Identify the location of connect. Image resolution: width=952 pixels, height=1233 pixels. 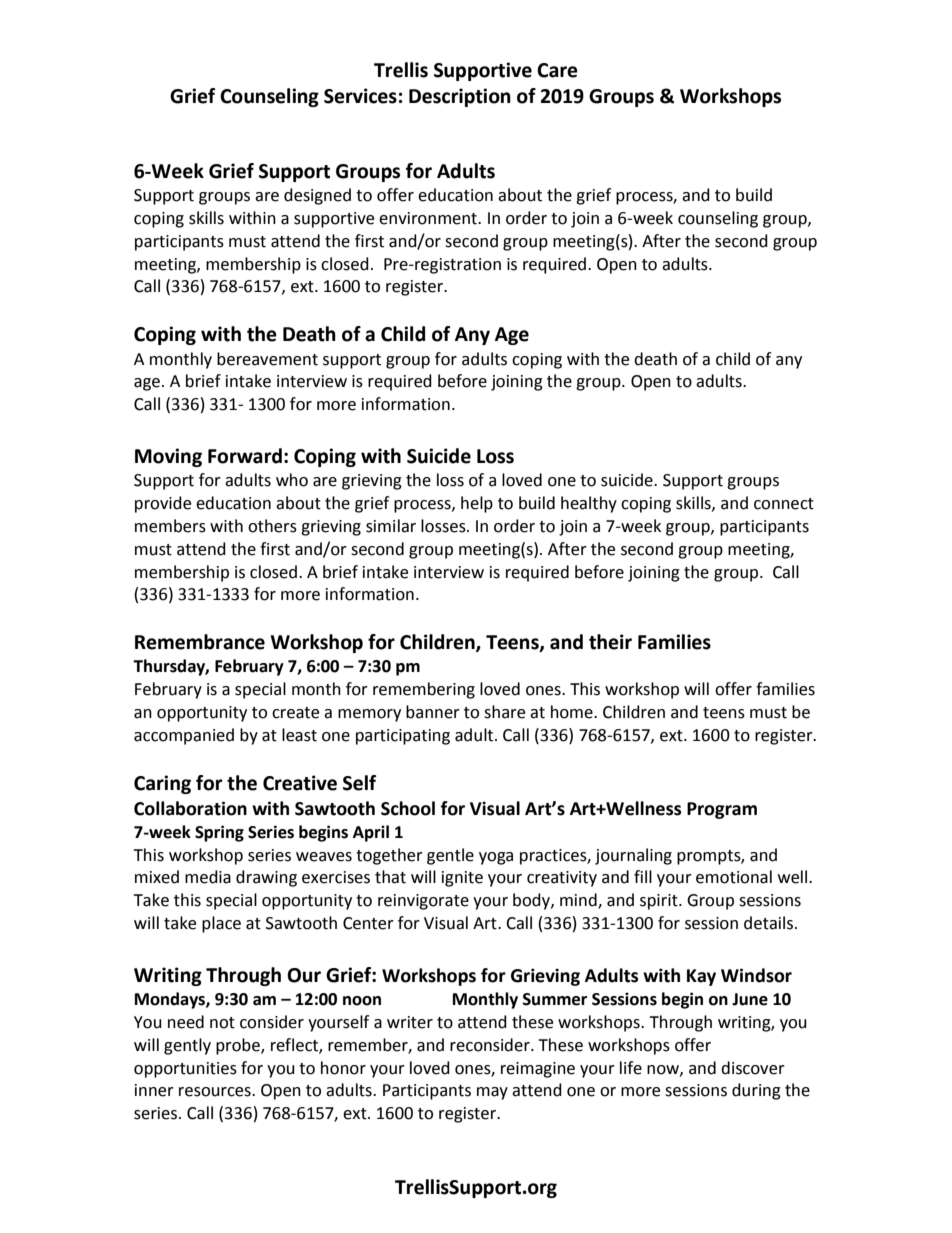
(784, 504).
